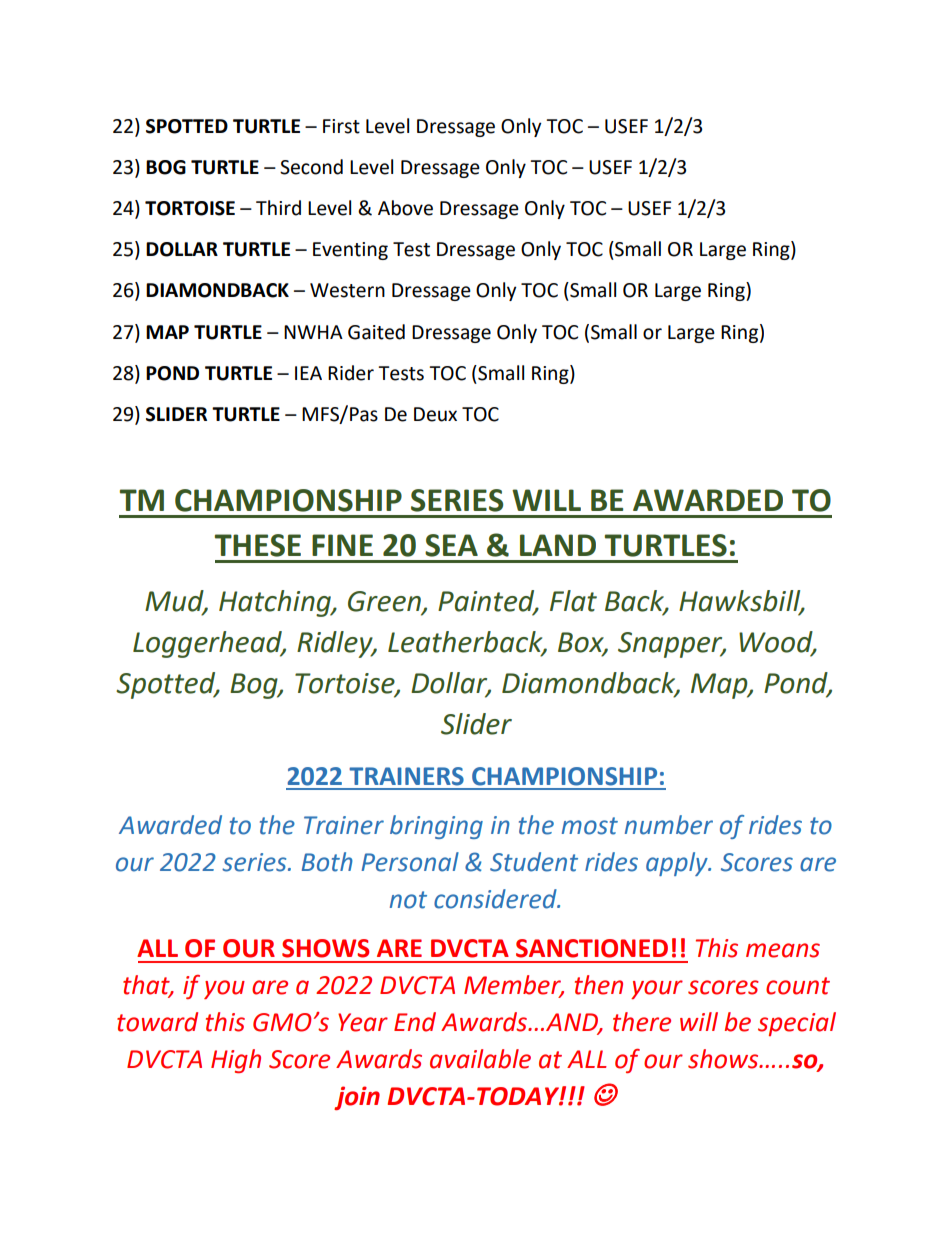 This screenshot has height=1233, width=952. I want to click on available, so click(480, 1059).
